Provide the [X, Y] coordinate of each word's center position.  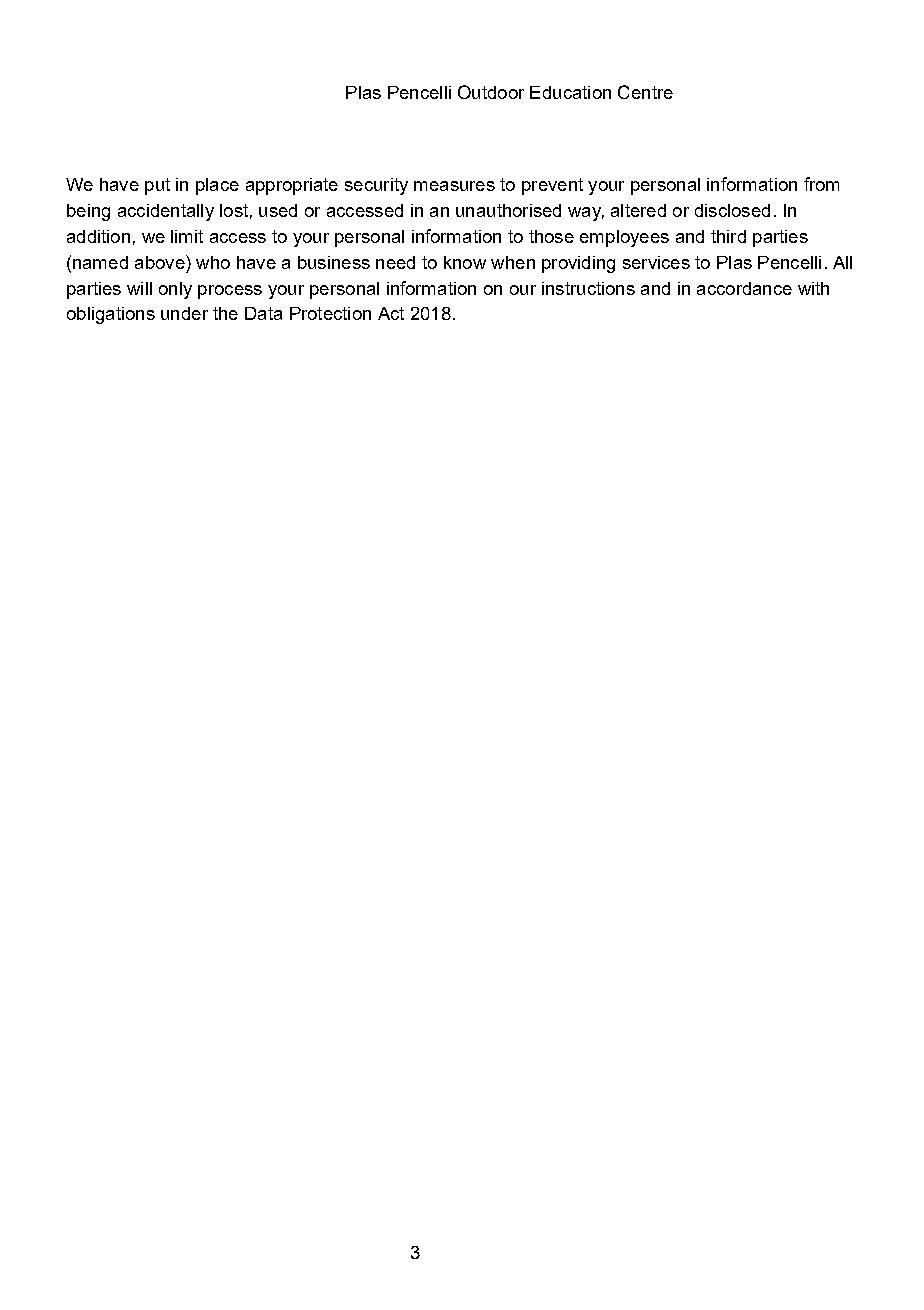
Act [391, 313]
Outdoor [491, 92]
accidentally [166, 212]
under [184, 313]
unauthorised [508, 210]
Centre [645, 92]
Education [570, 92]
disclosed [732, 210]
